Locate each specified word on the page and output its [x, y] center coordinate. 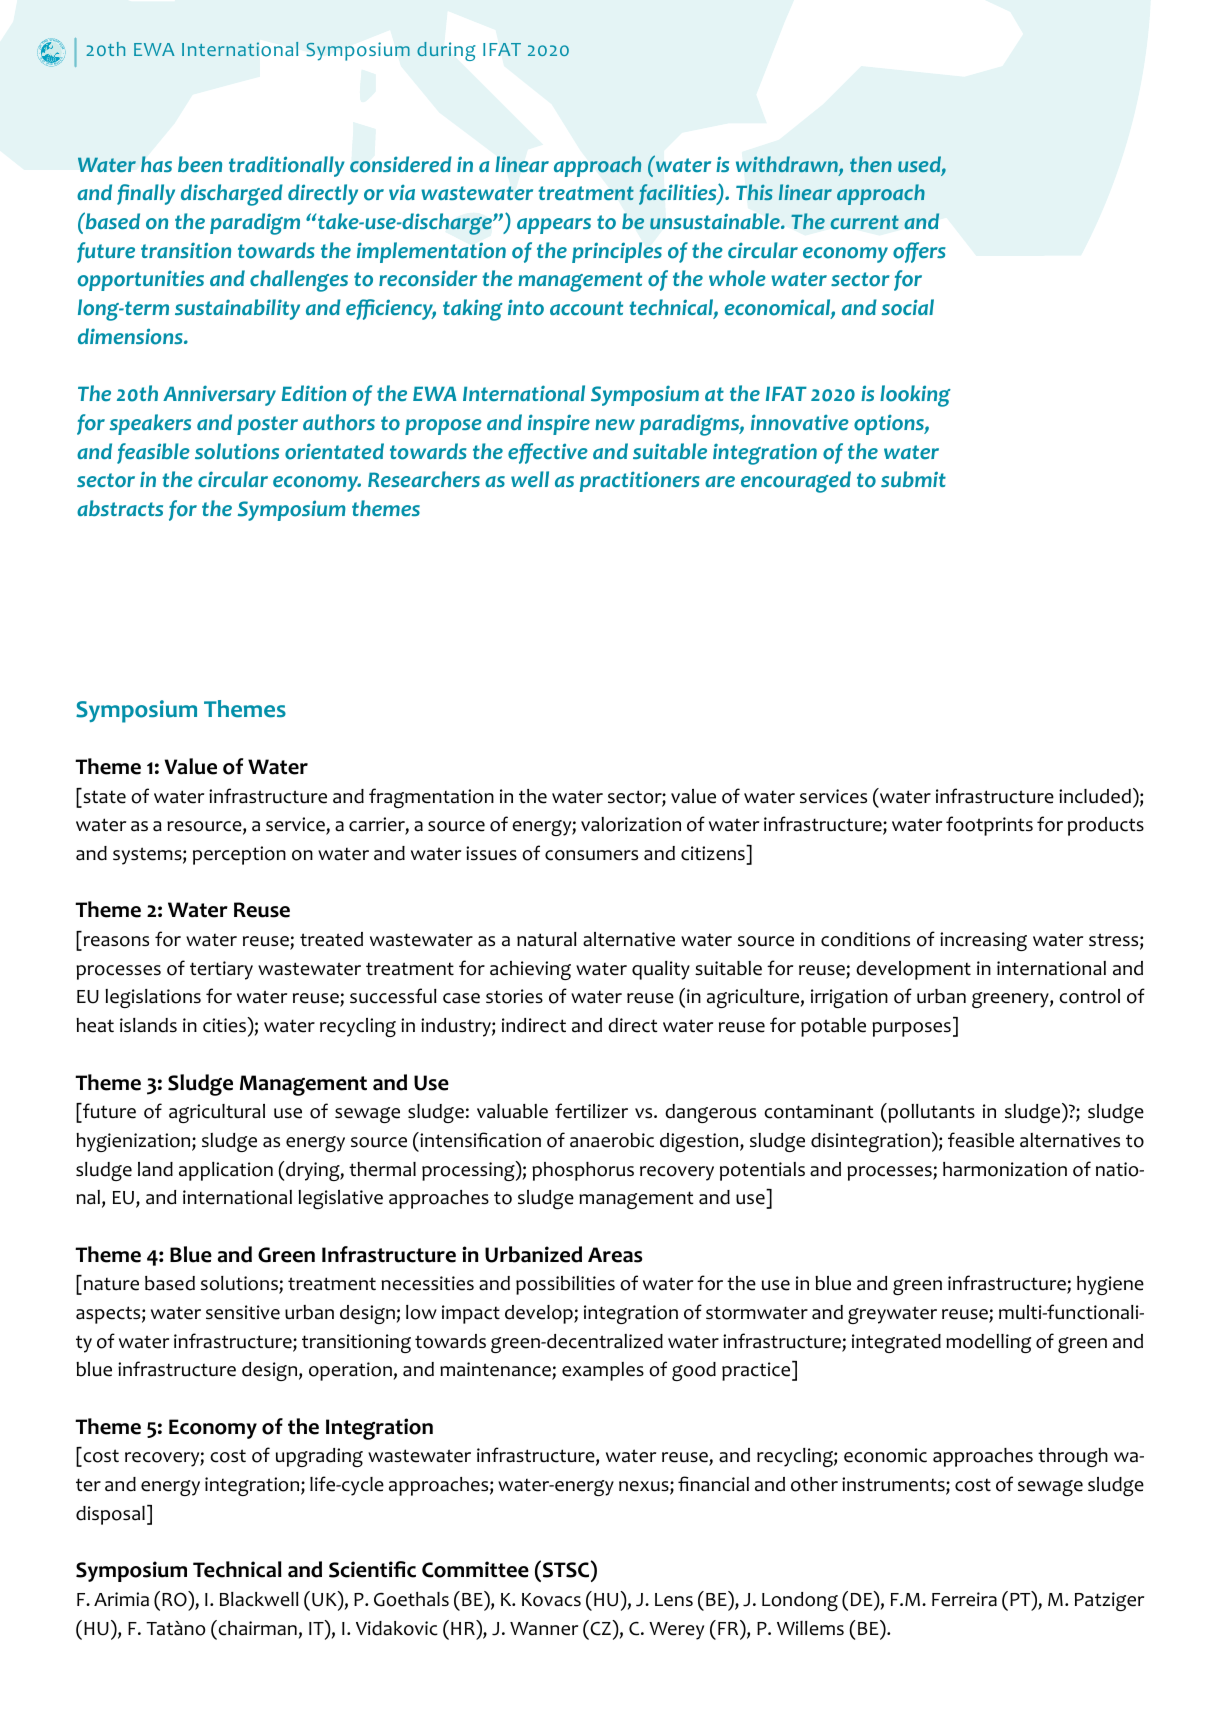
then [871, 164]
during [446, 51]
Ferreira [964, 1599]
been [200, 164]
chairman [256, 1628]
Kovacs [551, 1600]
